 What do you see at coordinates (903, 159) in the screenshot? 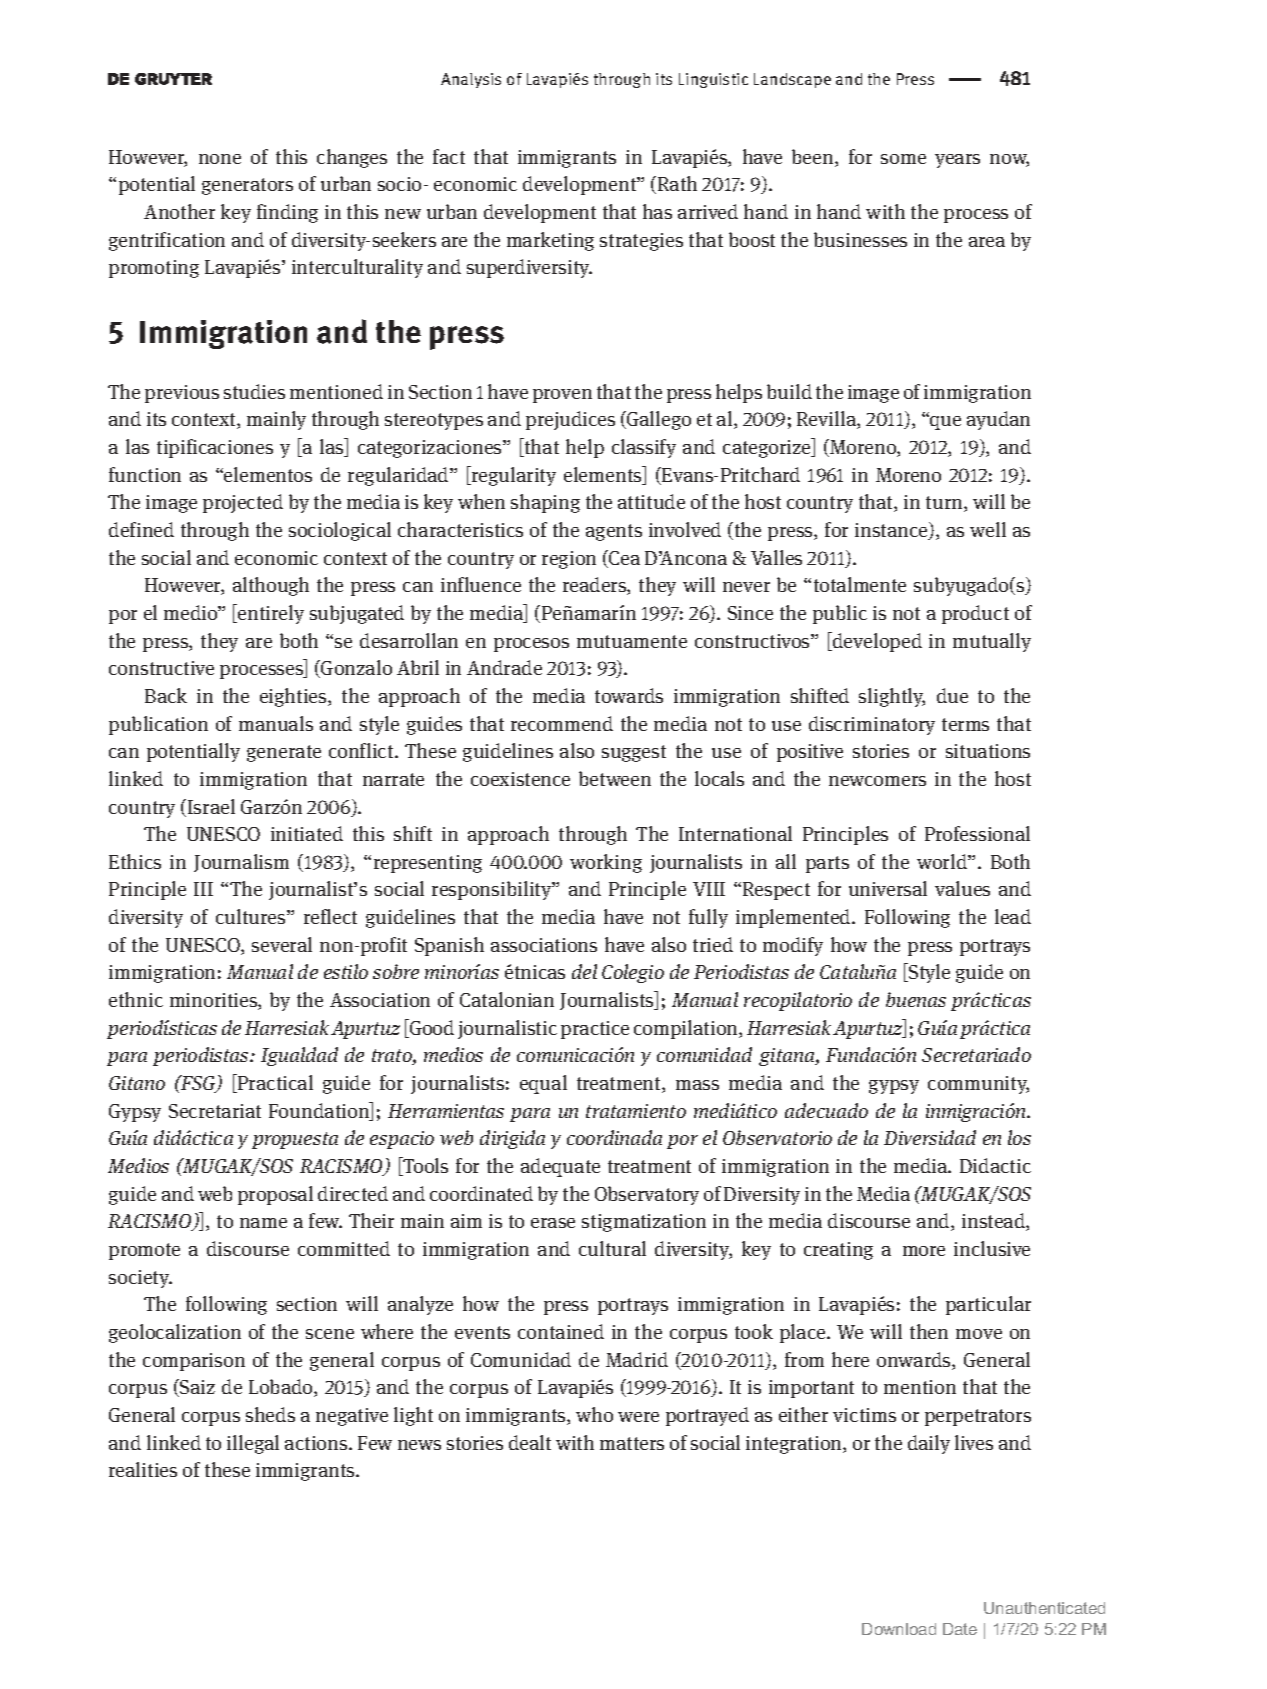
I see `some` at bounding box center [903, 159].
